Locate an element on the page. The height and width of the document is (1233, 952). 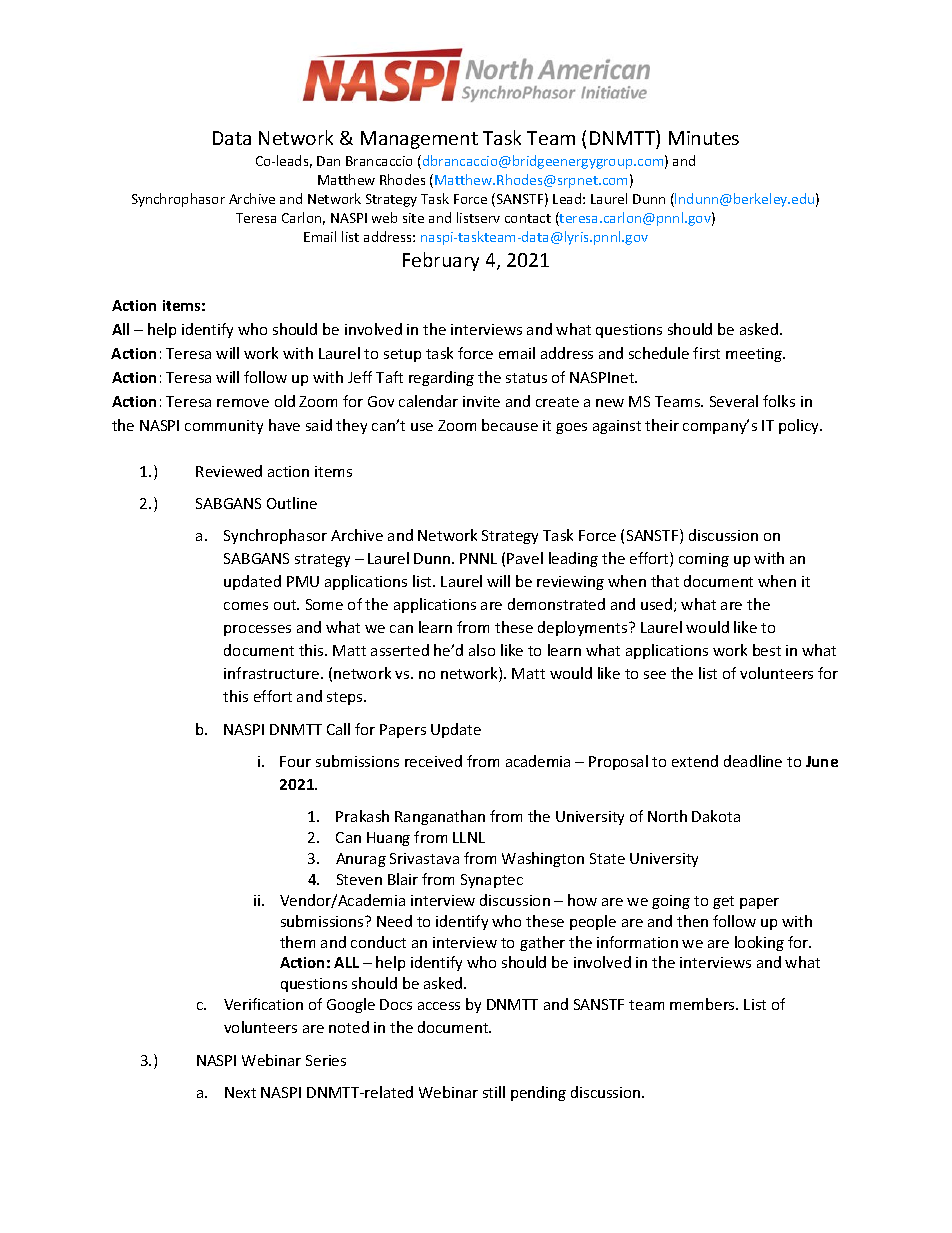
best is located at coordinates (767, 650).
